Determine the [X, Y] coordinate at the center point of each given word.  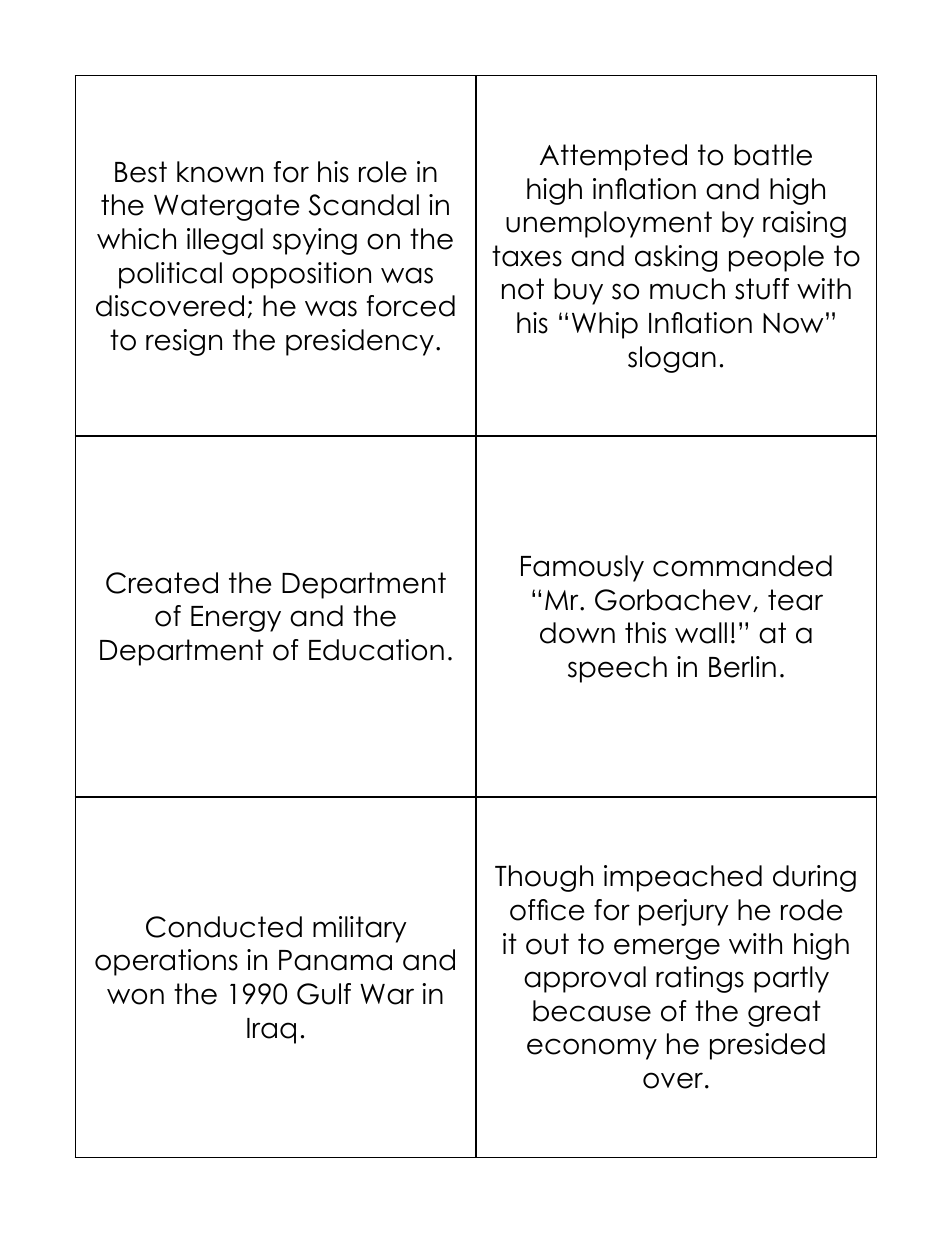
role [383, 172]
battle [773, 155]
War [387, 994]
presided [767, 1046]
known [220, 172]
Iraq [271, 1031]
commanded [742, 566]
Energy [236, 619]
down [577, 633]
